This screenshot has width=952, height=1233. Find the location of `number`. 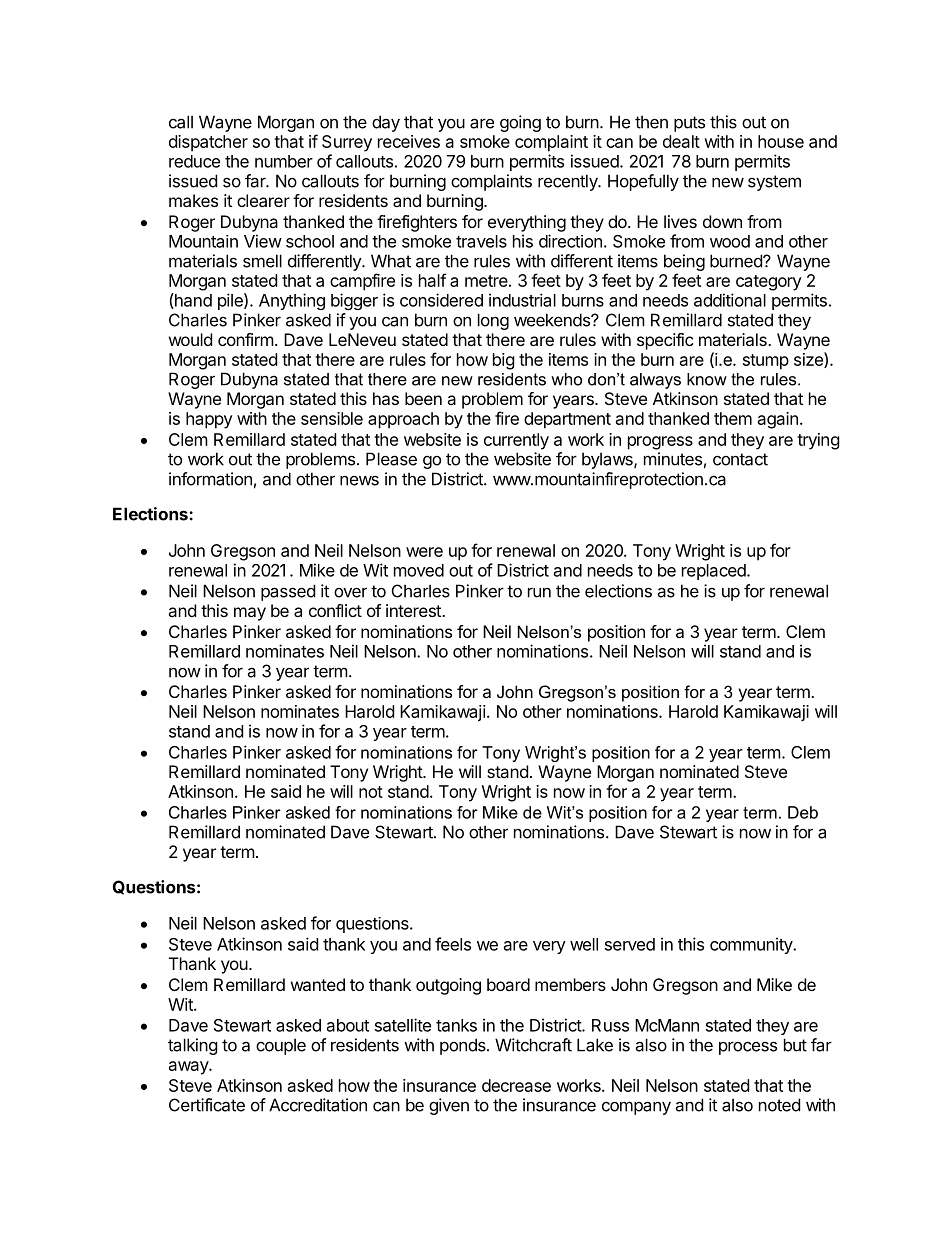

number is located at coordinates (284, 161).
